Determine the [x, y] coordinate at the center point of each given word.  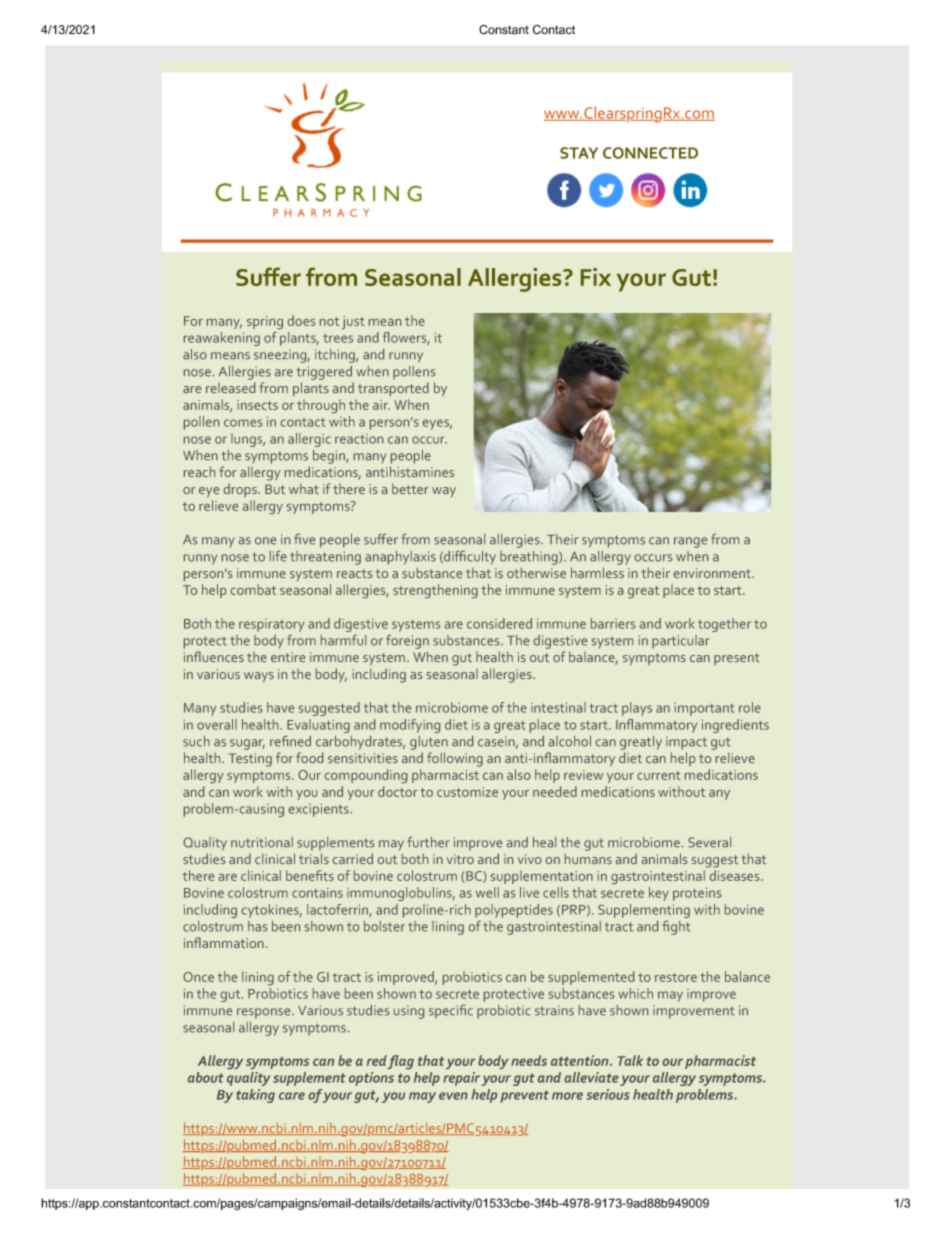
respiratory [271, 625]
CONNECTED [650, 153]
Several [709, 842]
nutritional [262, 842]
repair [461, 1079]
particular [681, 642]
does [301, 320]
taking [255, 1096]
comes [243, 423]
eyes [437, 424]
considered [499, 623]
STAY [579, 153]
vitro [460, 859]
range [690, 542]
